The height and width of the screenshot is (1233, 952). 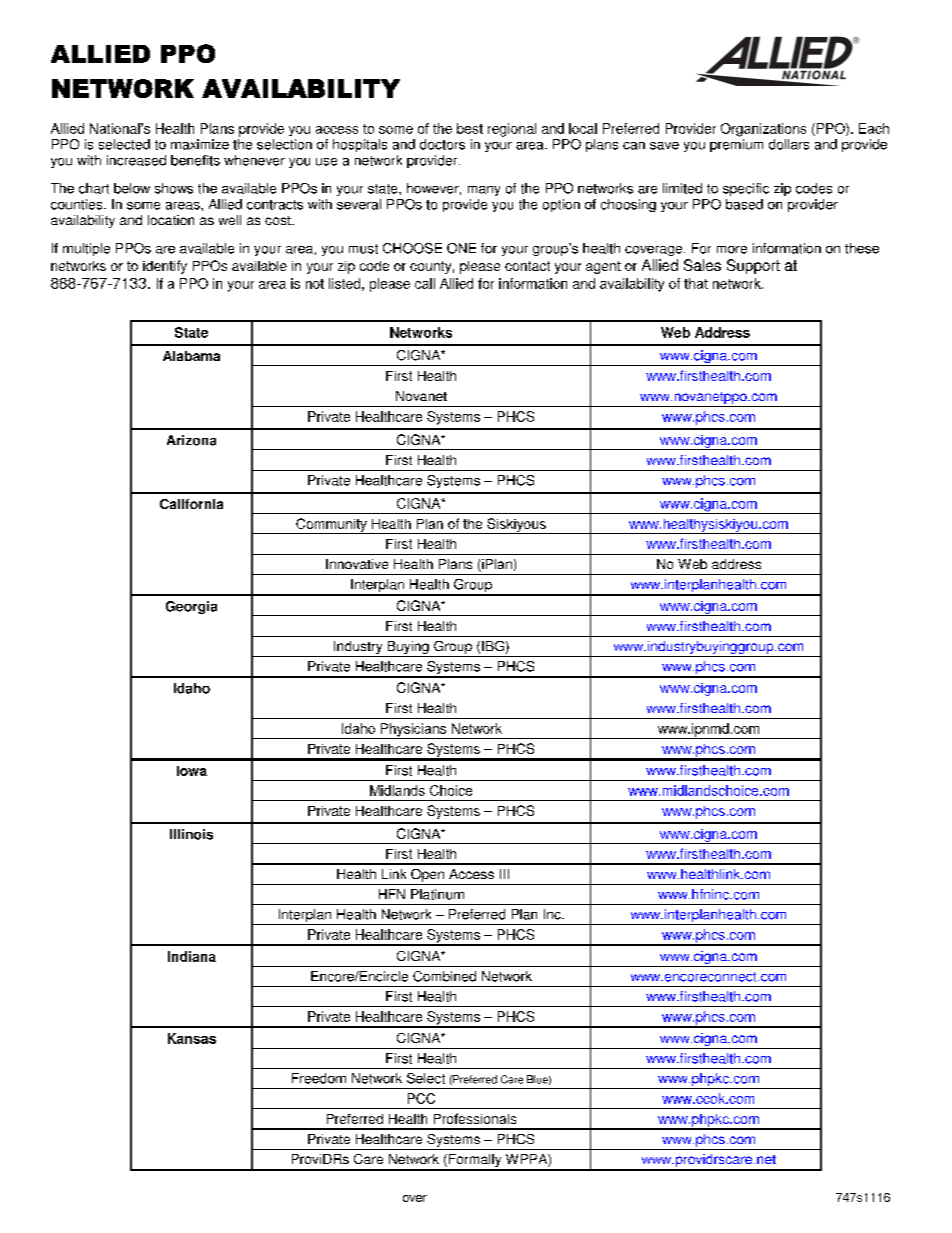 I want to click on Professionals, so click(x=475, y=1118).
